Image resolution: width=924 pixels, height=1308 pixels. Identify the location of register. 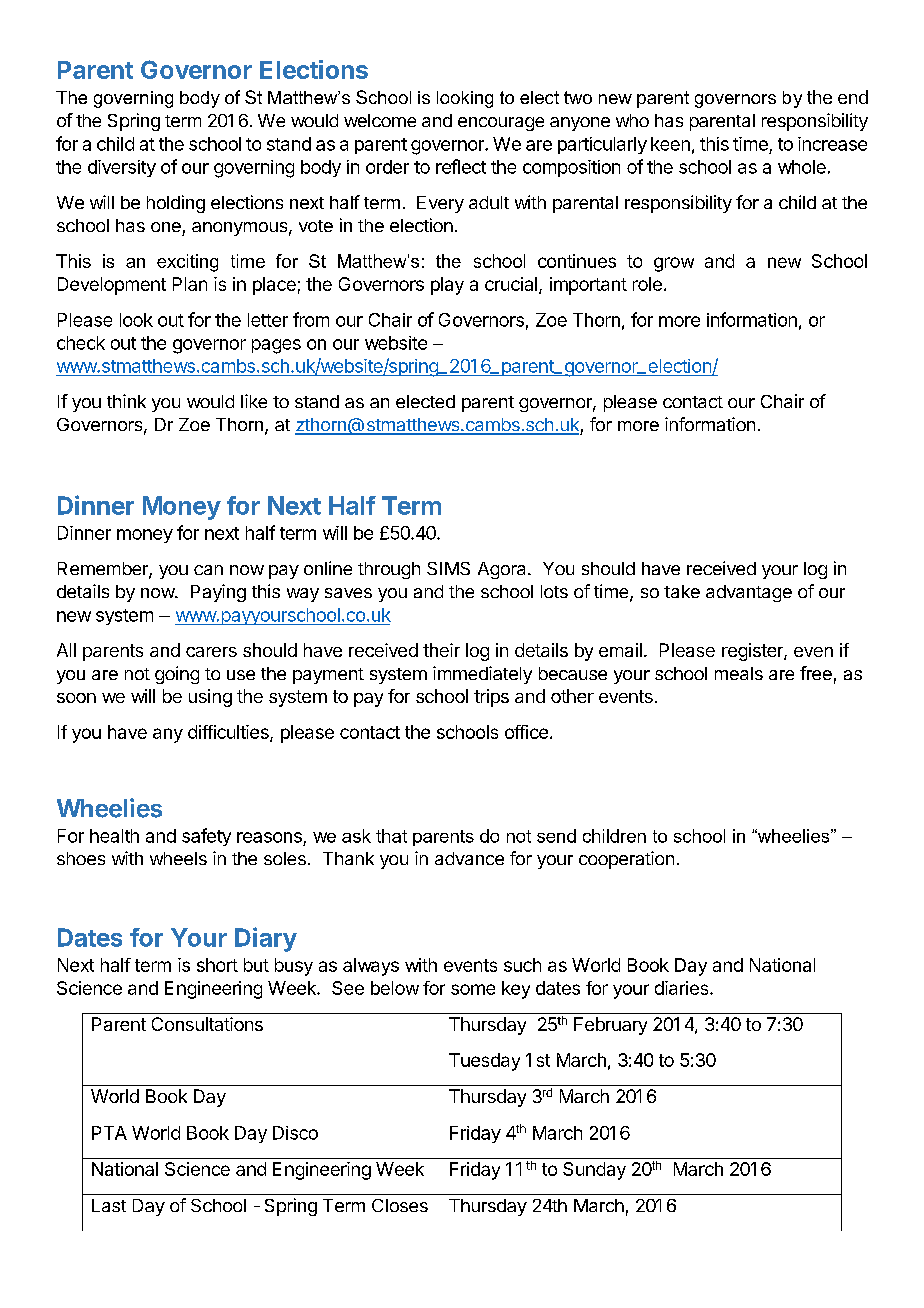
(753, 652).
